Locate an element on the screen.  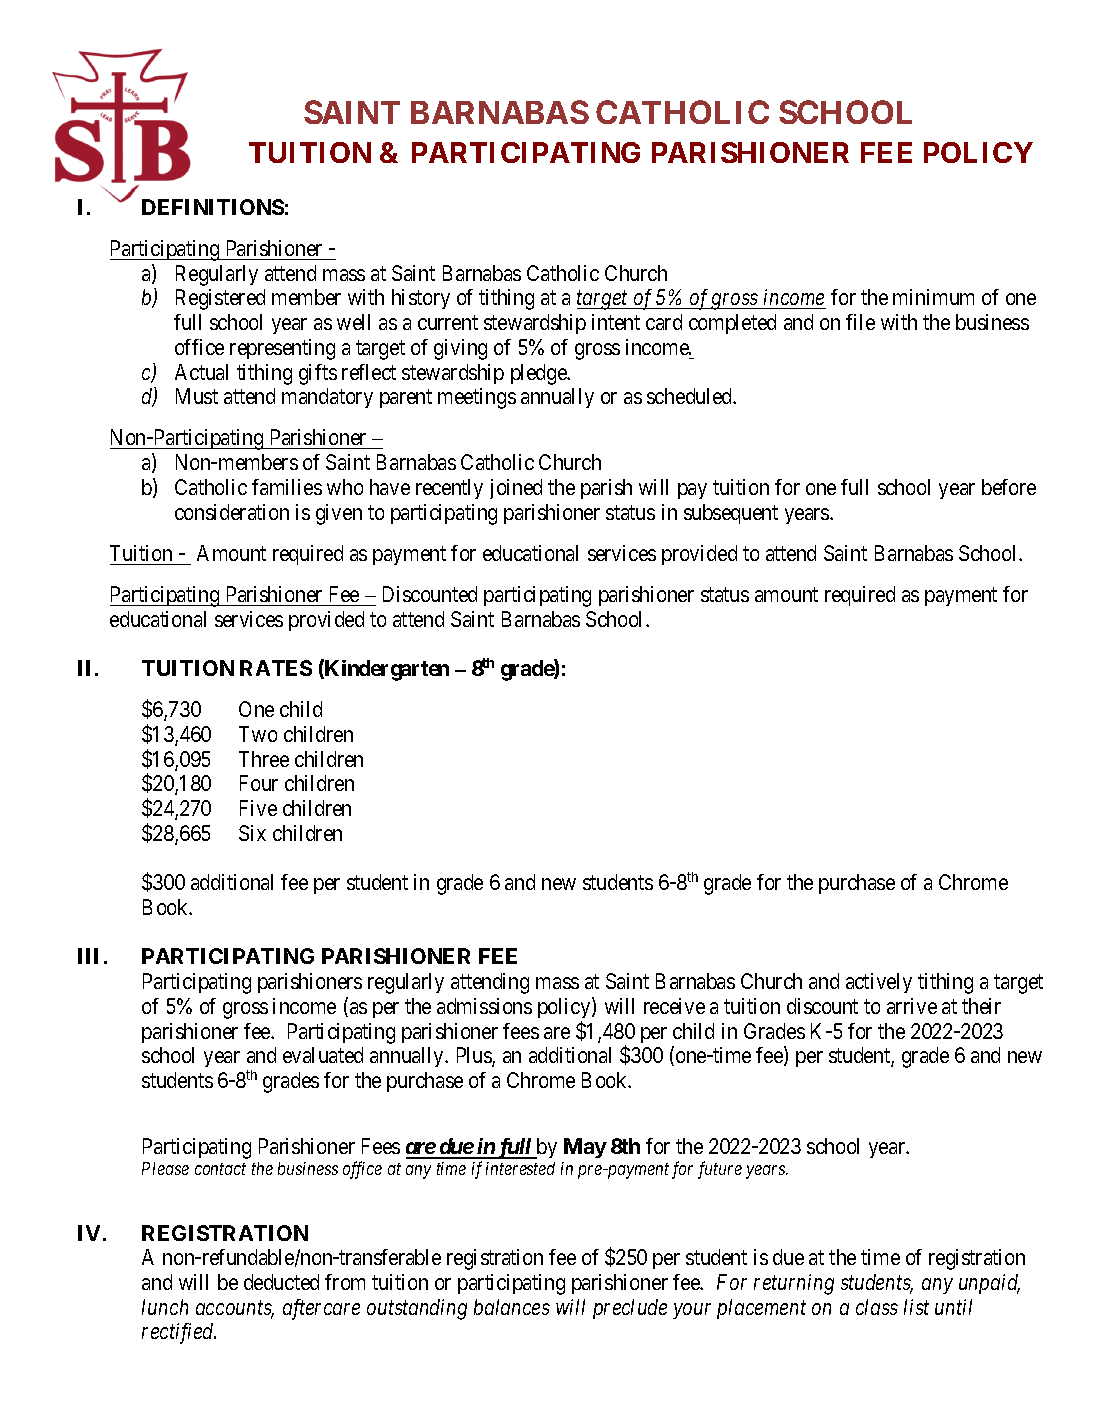
before is located at coordinates (1009, 487).
